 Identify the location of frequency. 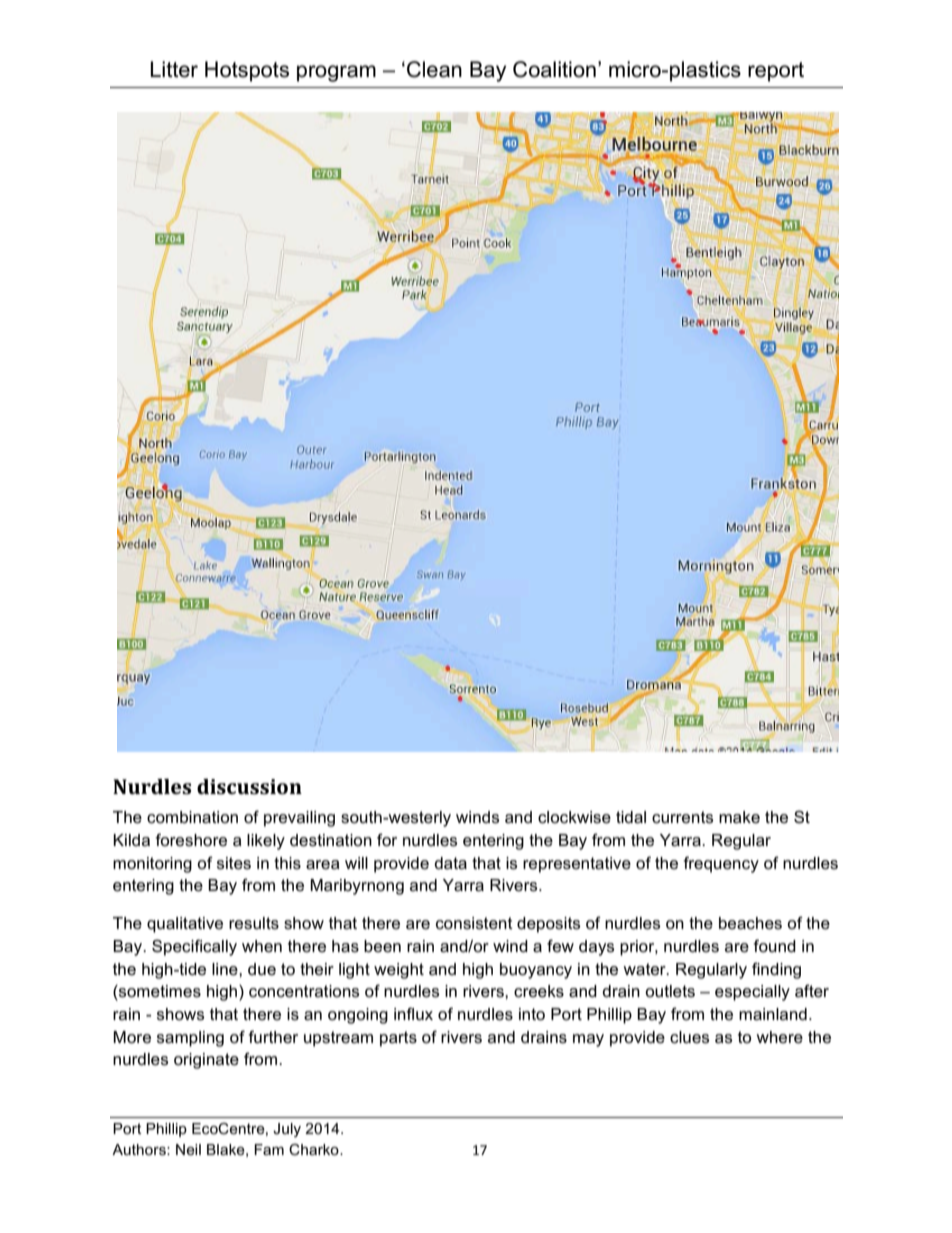
(721, 864).
